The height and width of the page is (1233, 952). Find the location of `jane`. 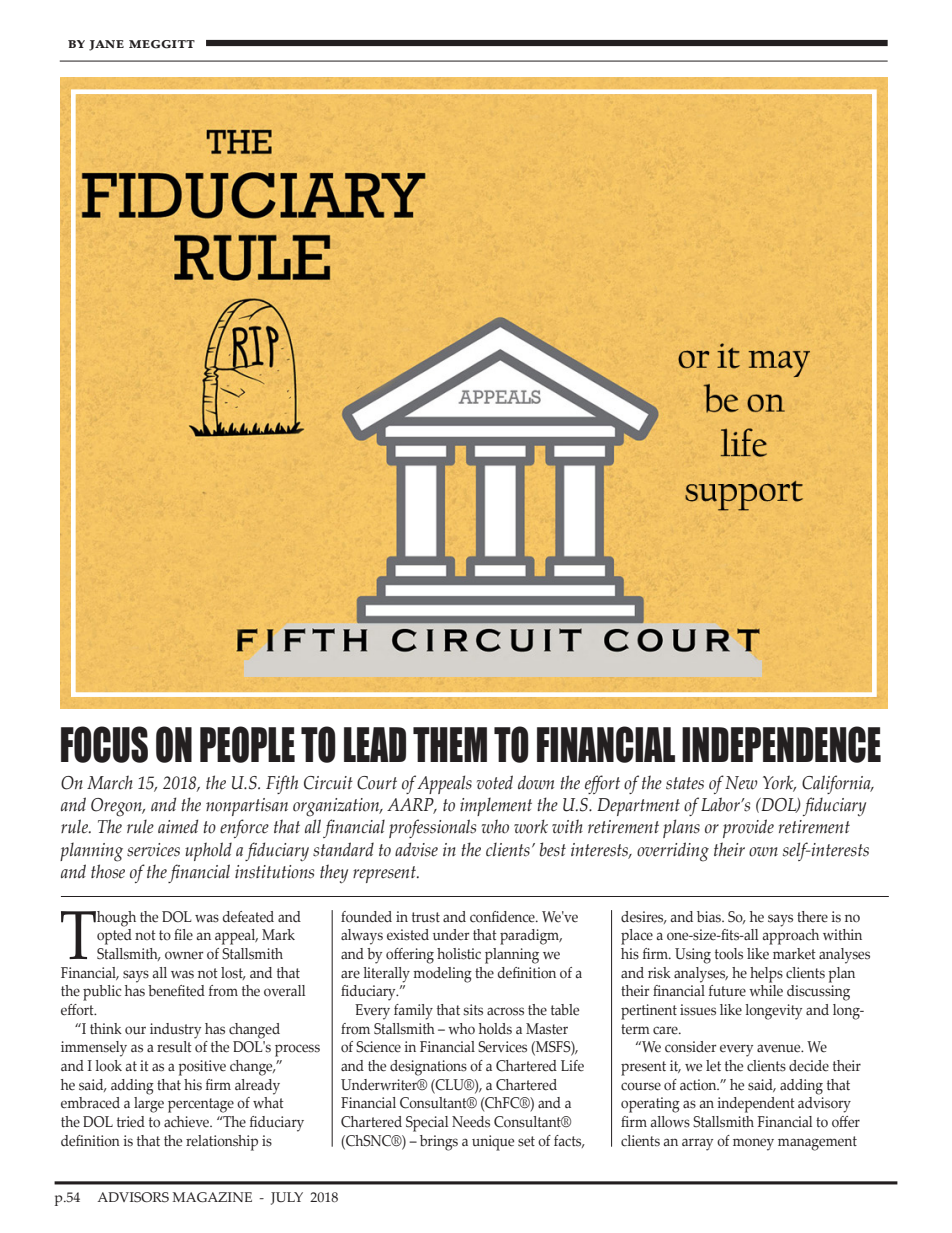

jane is located at coordinates (106, 45).
